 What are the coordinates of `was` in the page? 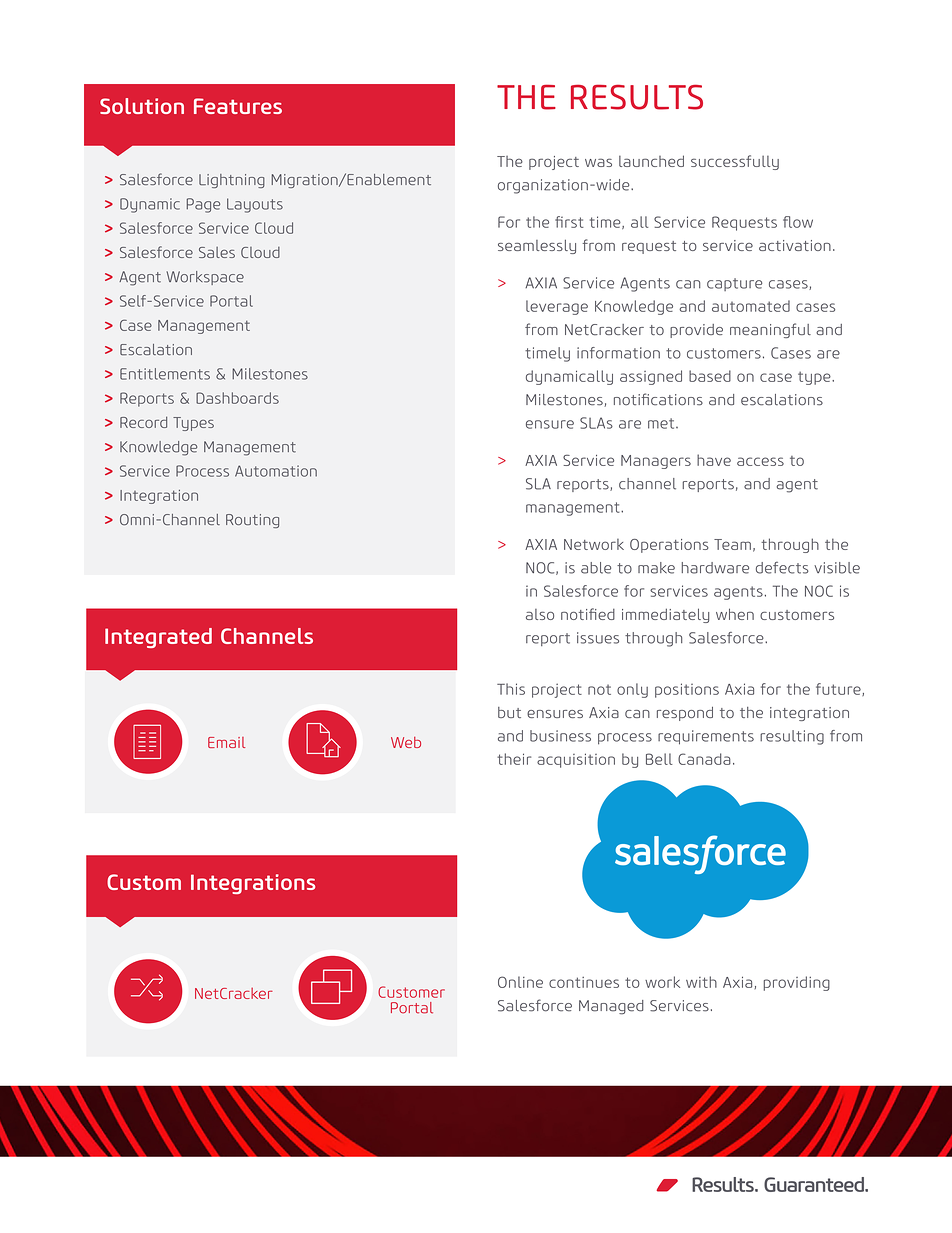 It's located at (598, 162).
